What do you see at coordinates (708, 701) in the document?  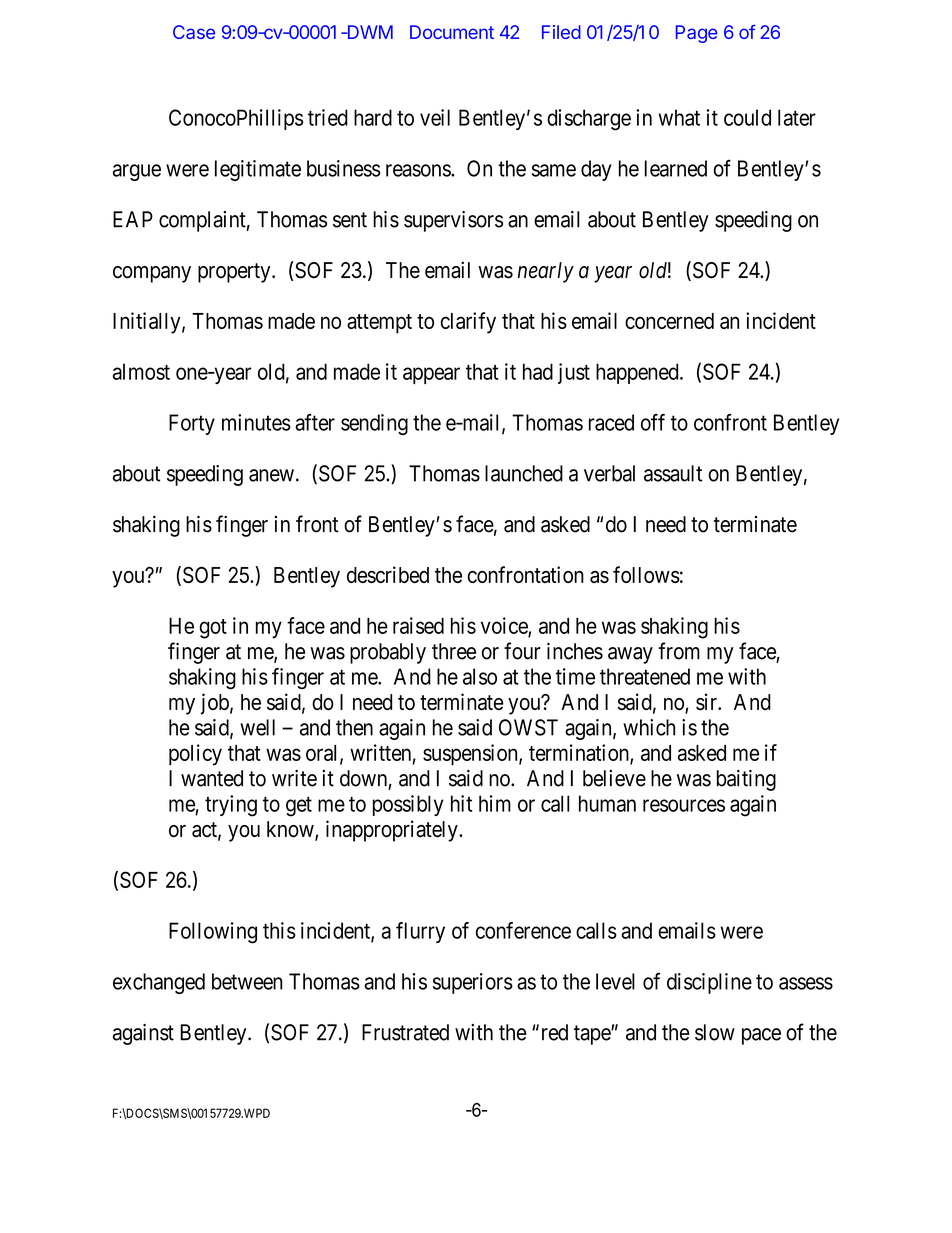 I see `sir` at bounding box center [708, 701].
